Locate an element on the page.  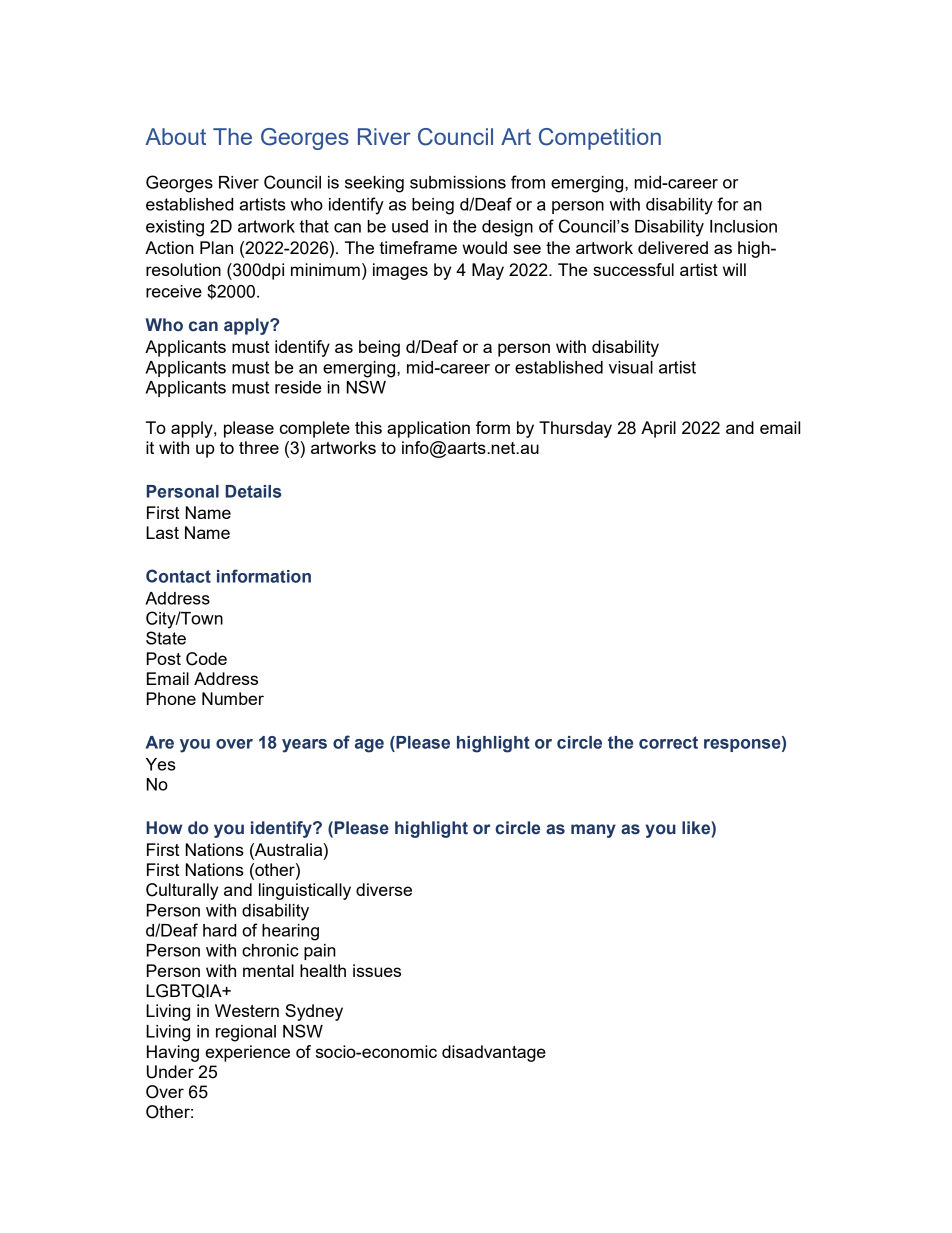
visual is located at coordinates (631, 367).
